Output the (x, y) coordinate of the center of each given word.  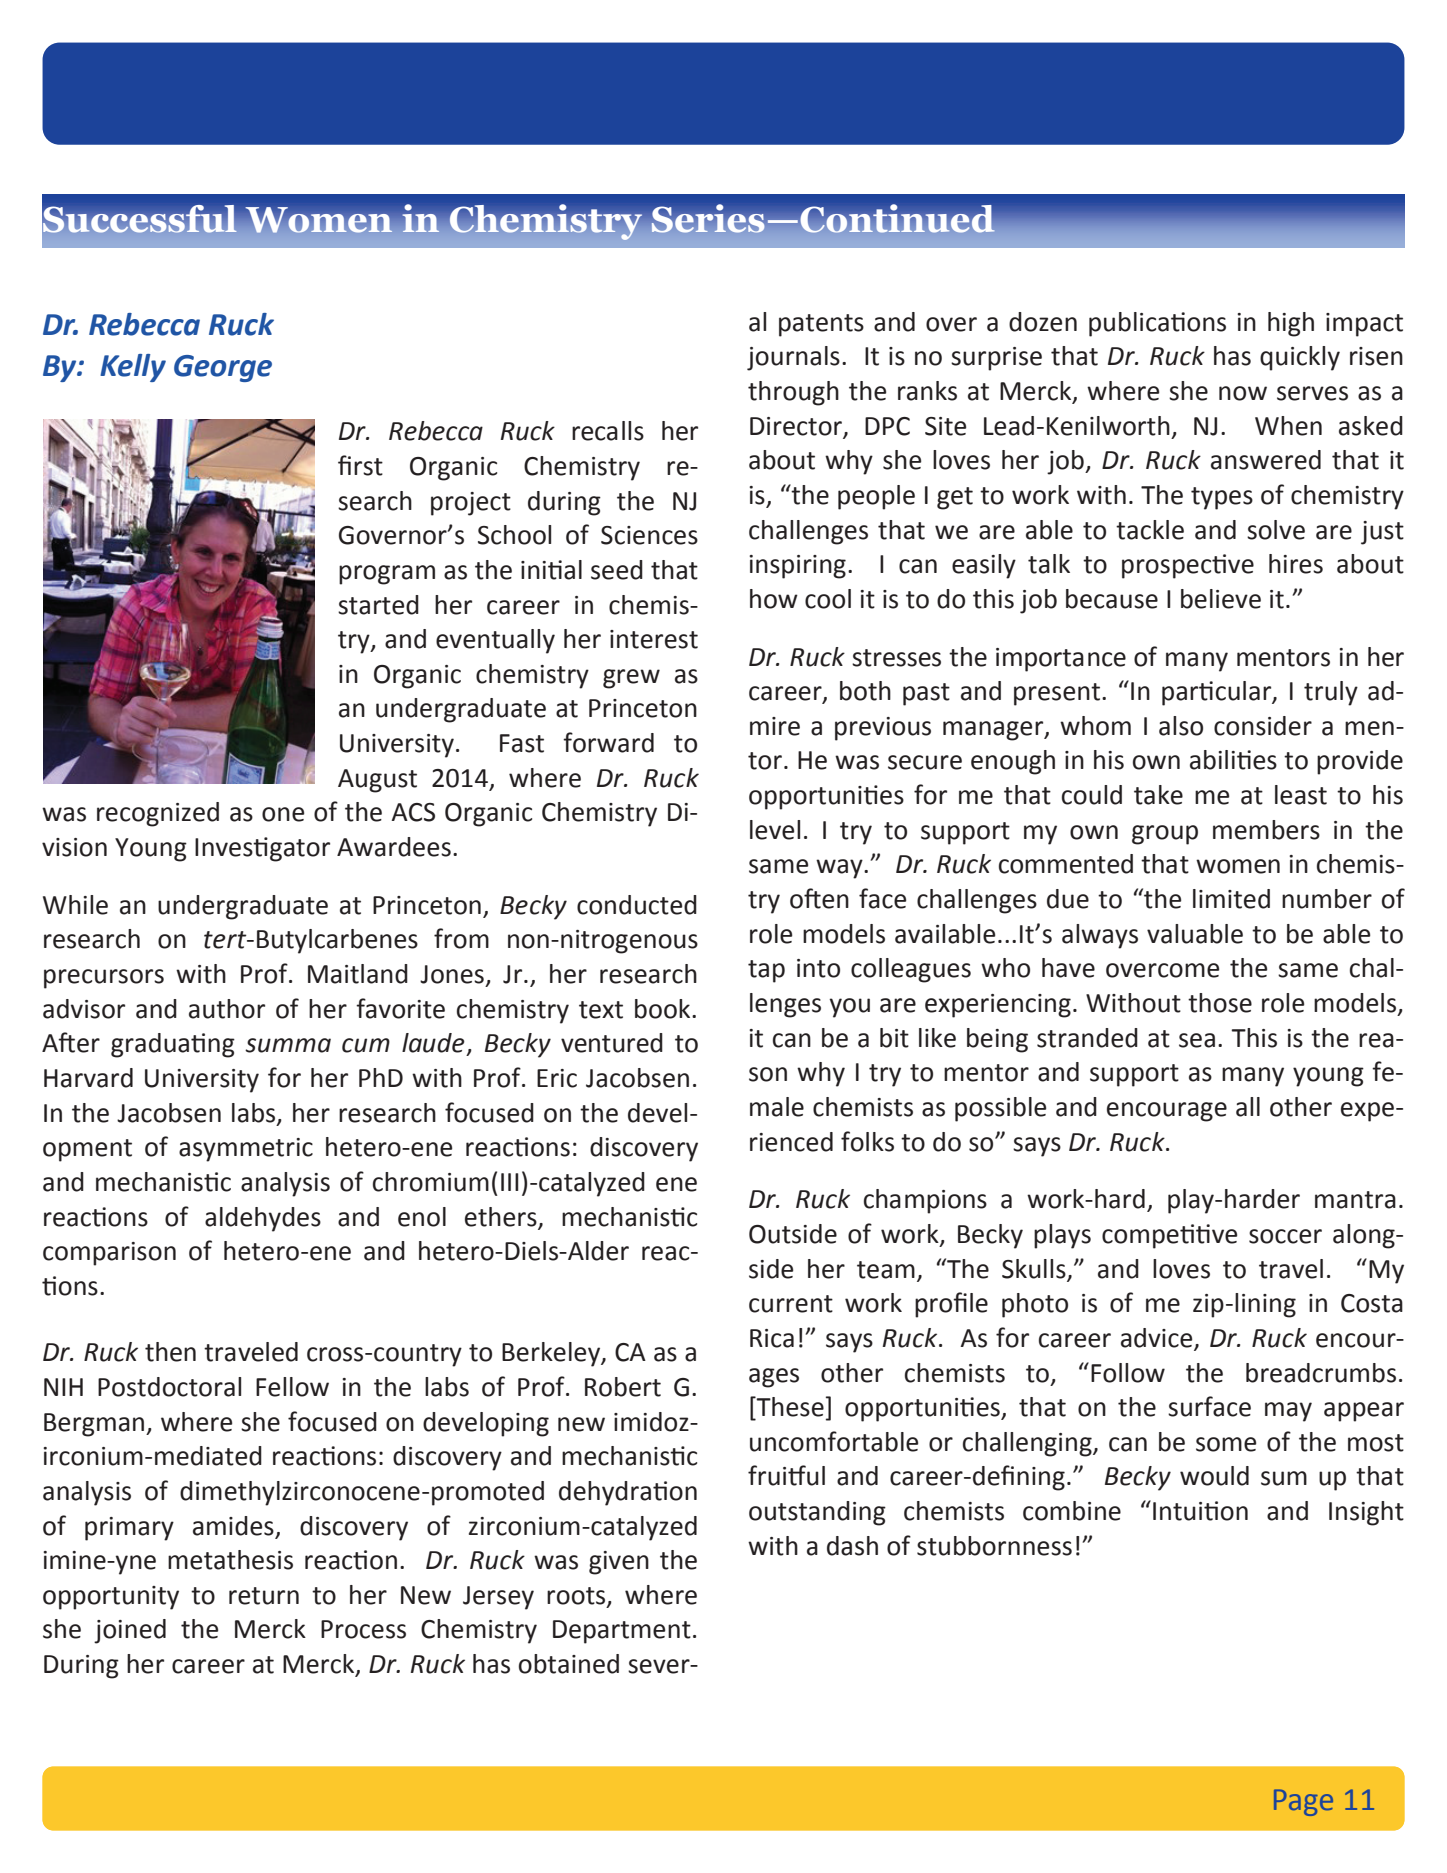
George (223, 368)
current (791, 1304)
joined (130, 1631)
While (75, 905)
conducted (637, 905)
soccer (1285, 1236)
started (378, 605)
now (1243, 393)
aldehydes (263, 1219)
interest (654, 639)
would (1214, 1476)
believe (1221, 599)
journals (793, 358)
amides (233, 1526)
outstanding (817, 1513)
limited (1231, 899)
